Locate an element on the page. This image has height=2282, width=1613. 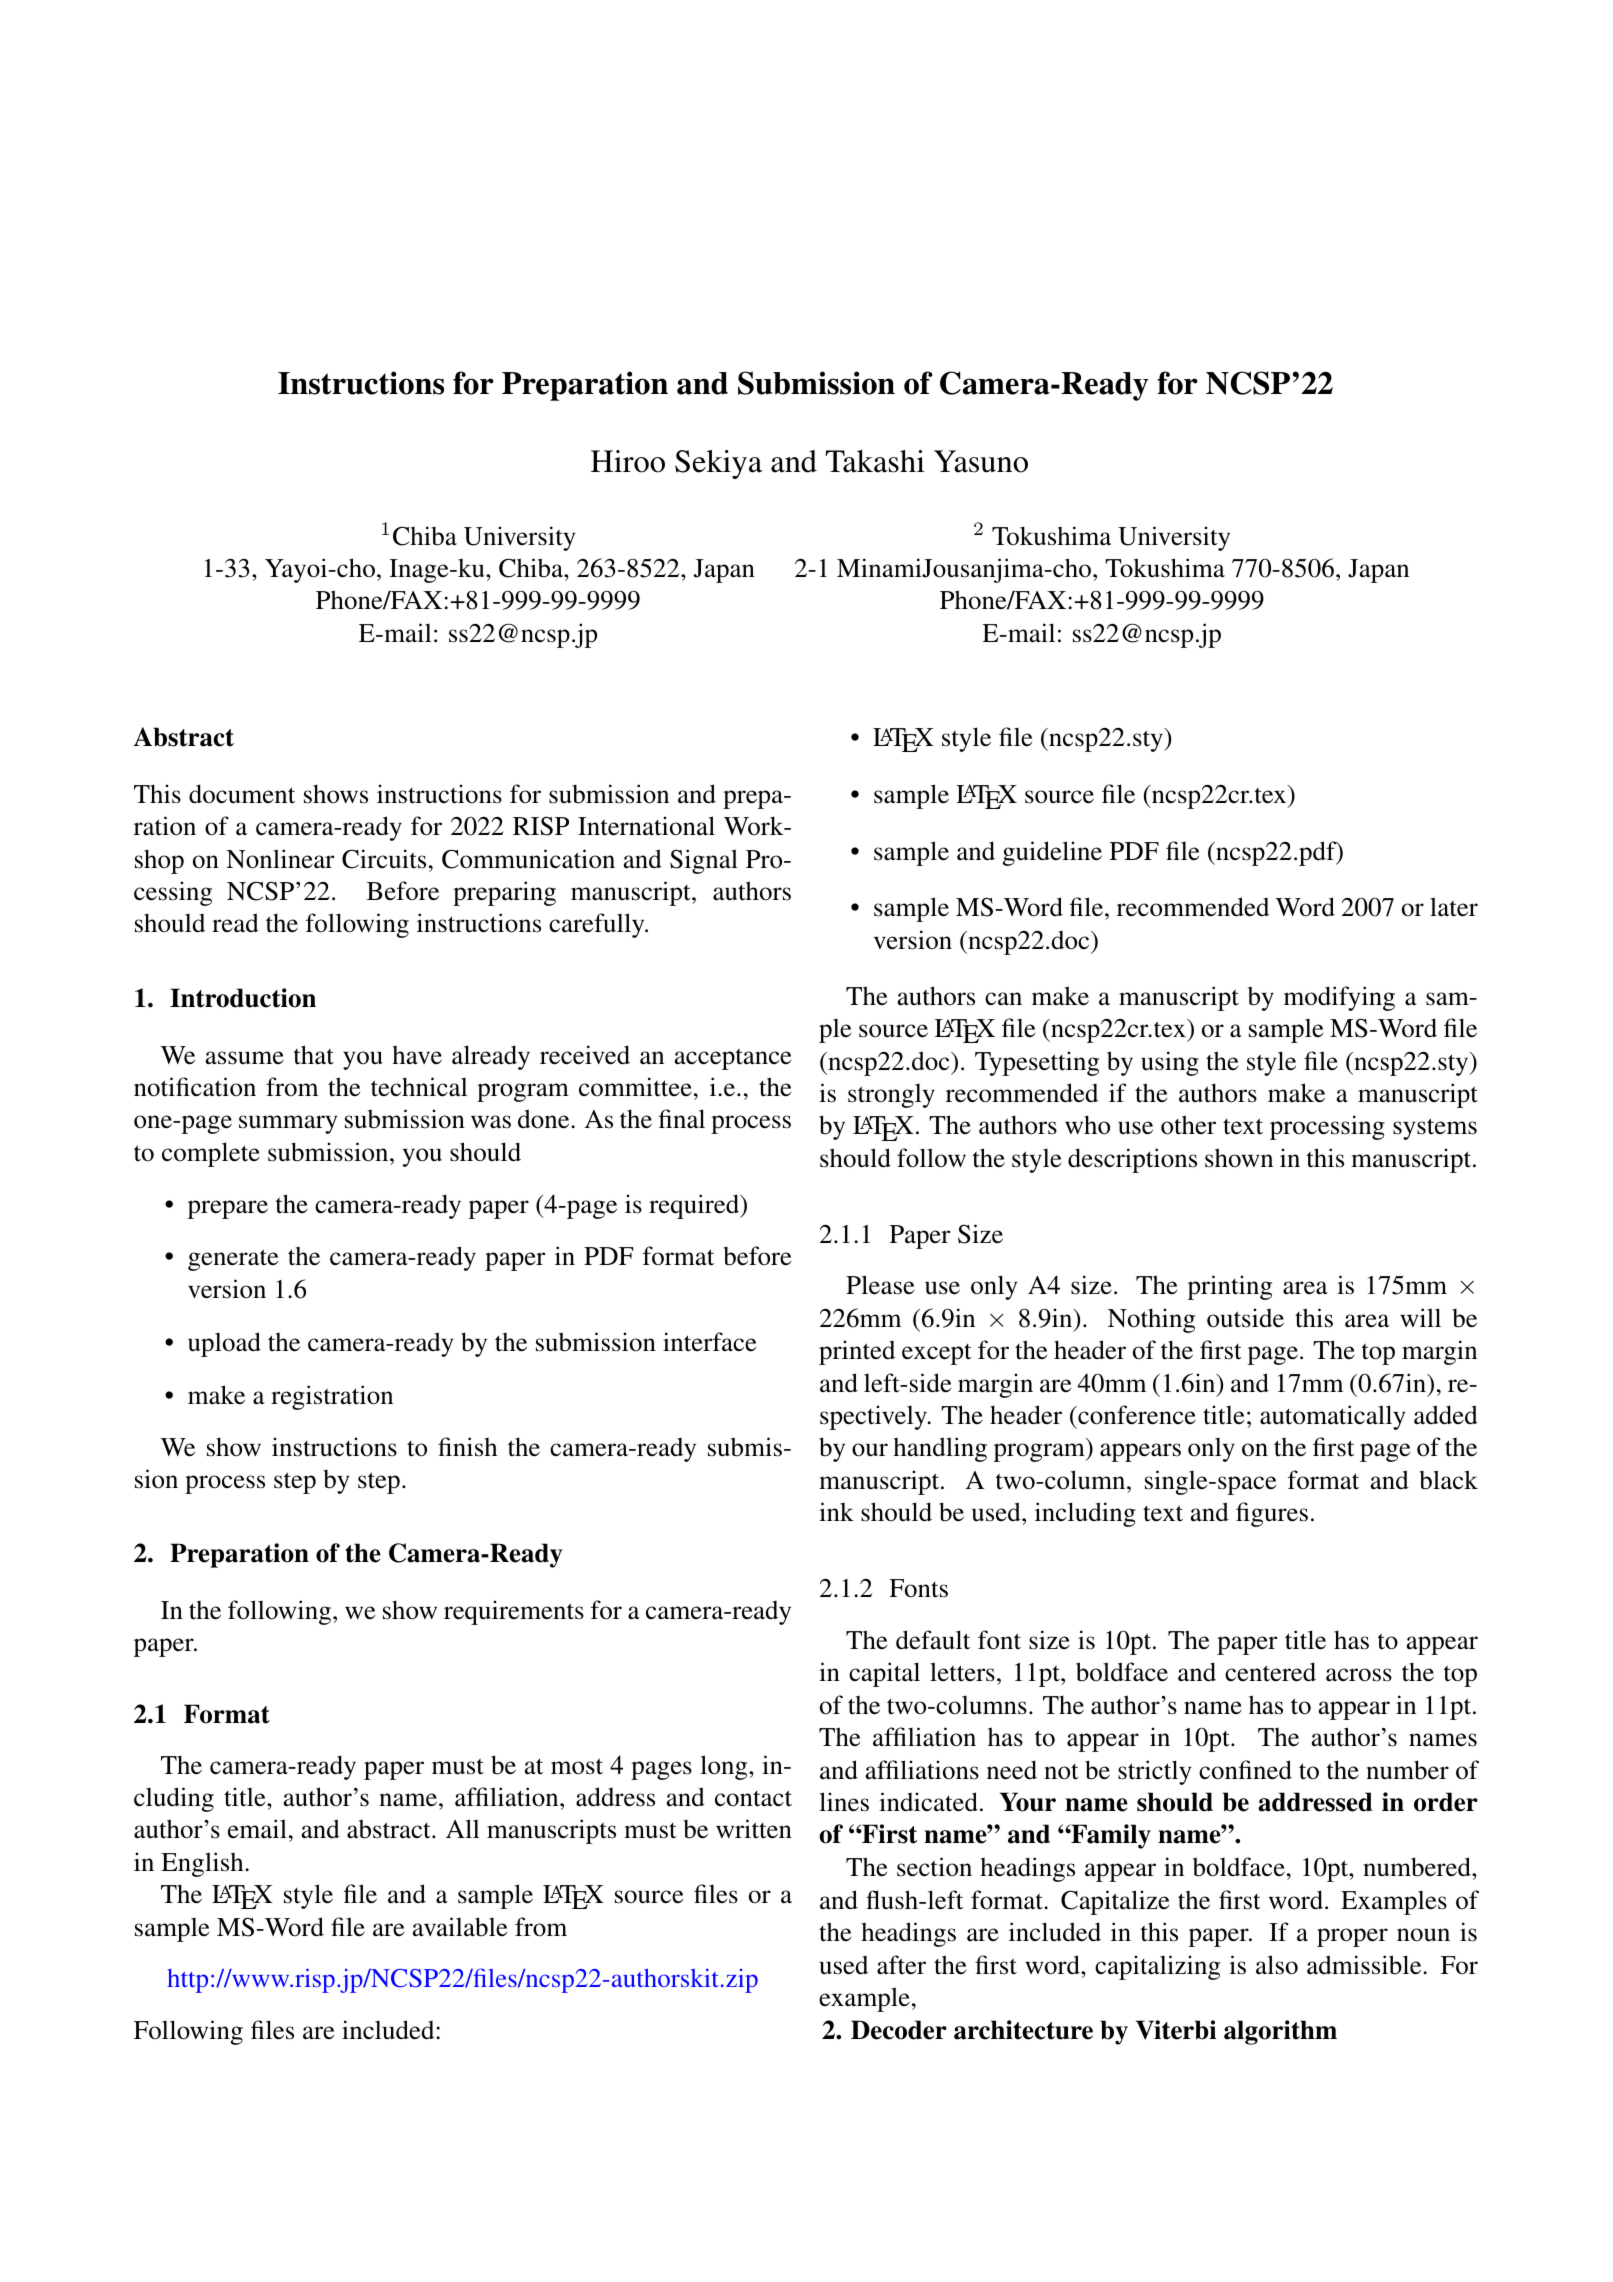
centered is located at coordinates (1270, 1672).
